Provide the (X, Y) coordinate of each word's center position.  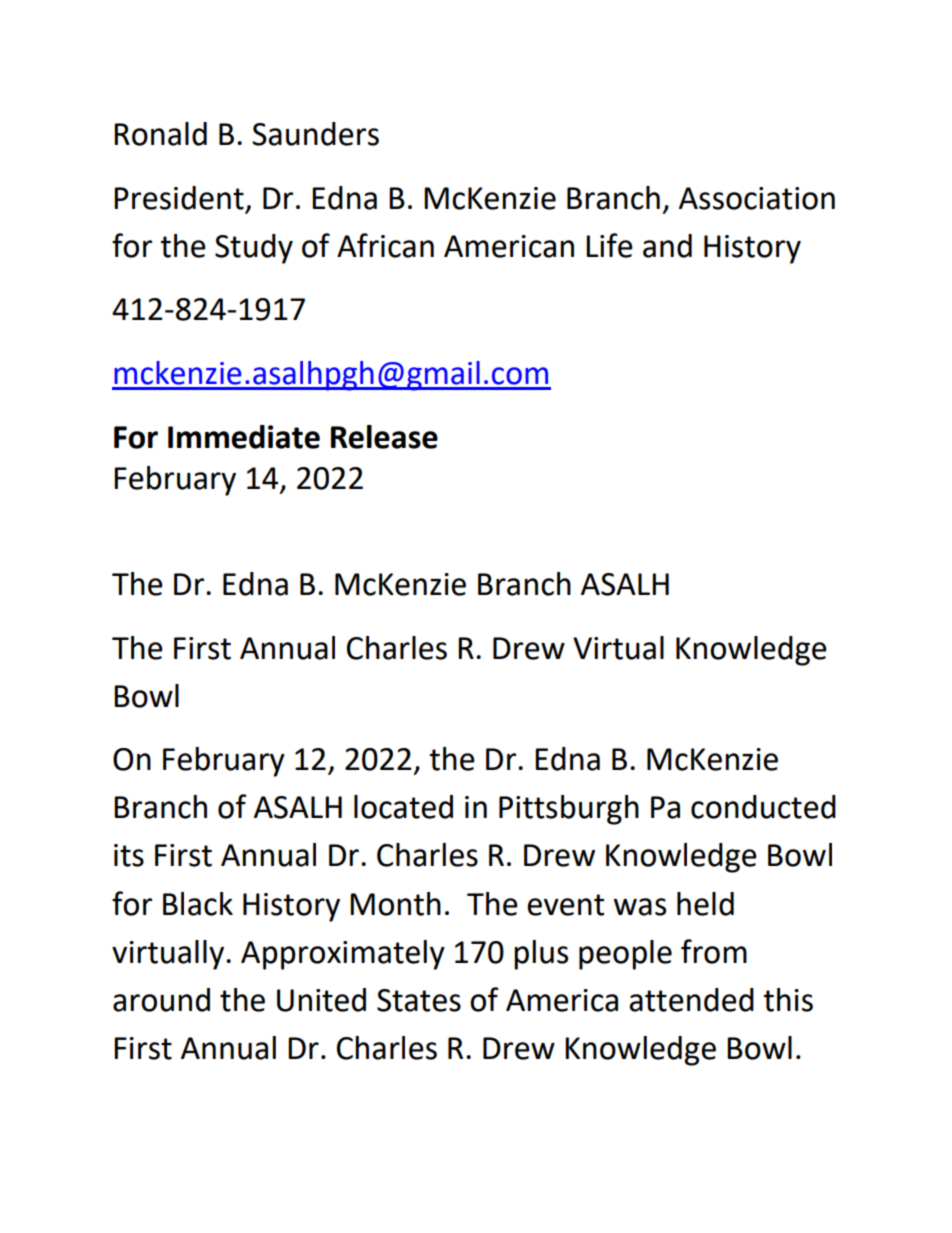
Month (395, 904)
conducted (763, 807)
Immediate (244, 437)
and (667, 246)
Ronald (160, 134)
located (403, 807)
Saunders (315, 134)
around (161, 1000)
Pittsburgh (569, 810)
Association (757, 198)
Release (384, 437)
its (129, 855)
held (705, 904)
